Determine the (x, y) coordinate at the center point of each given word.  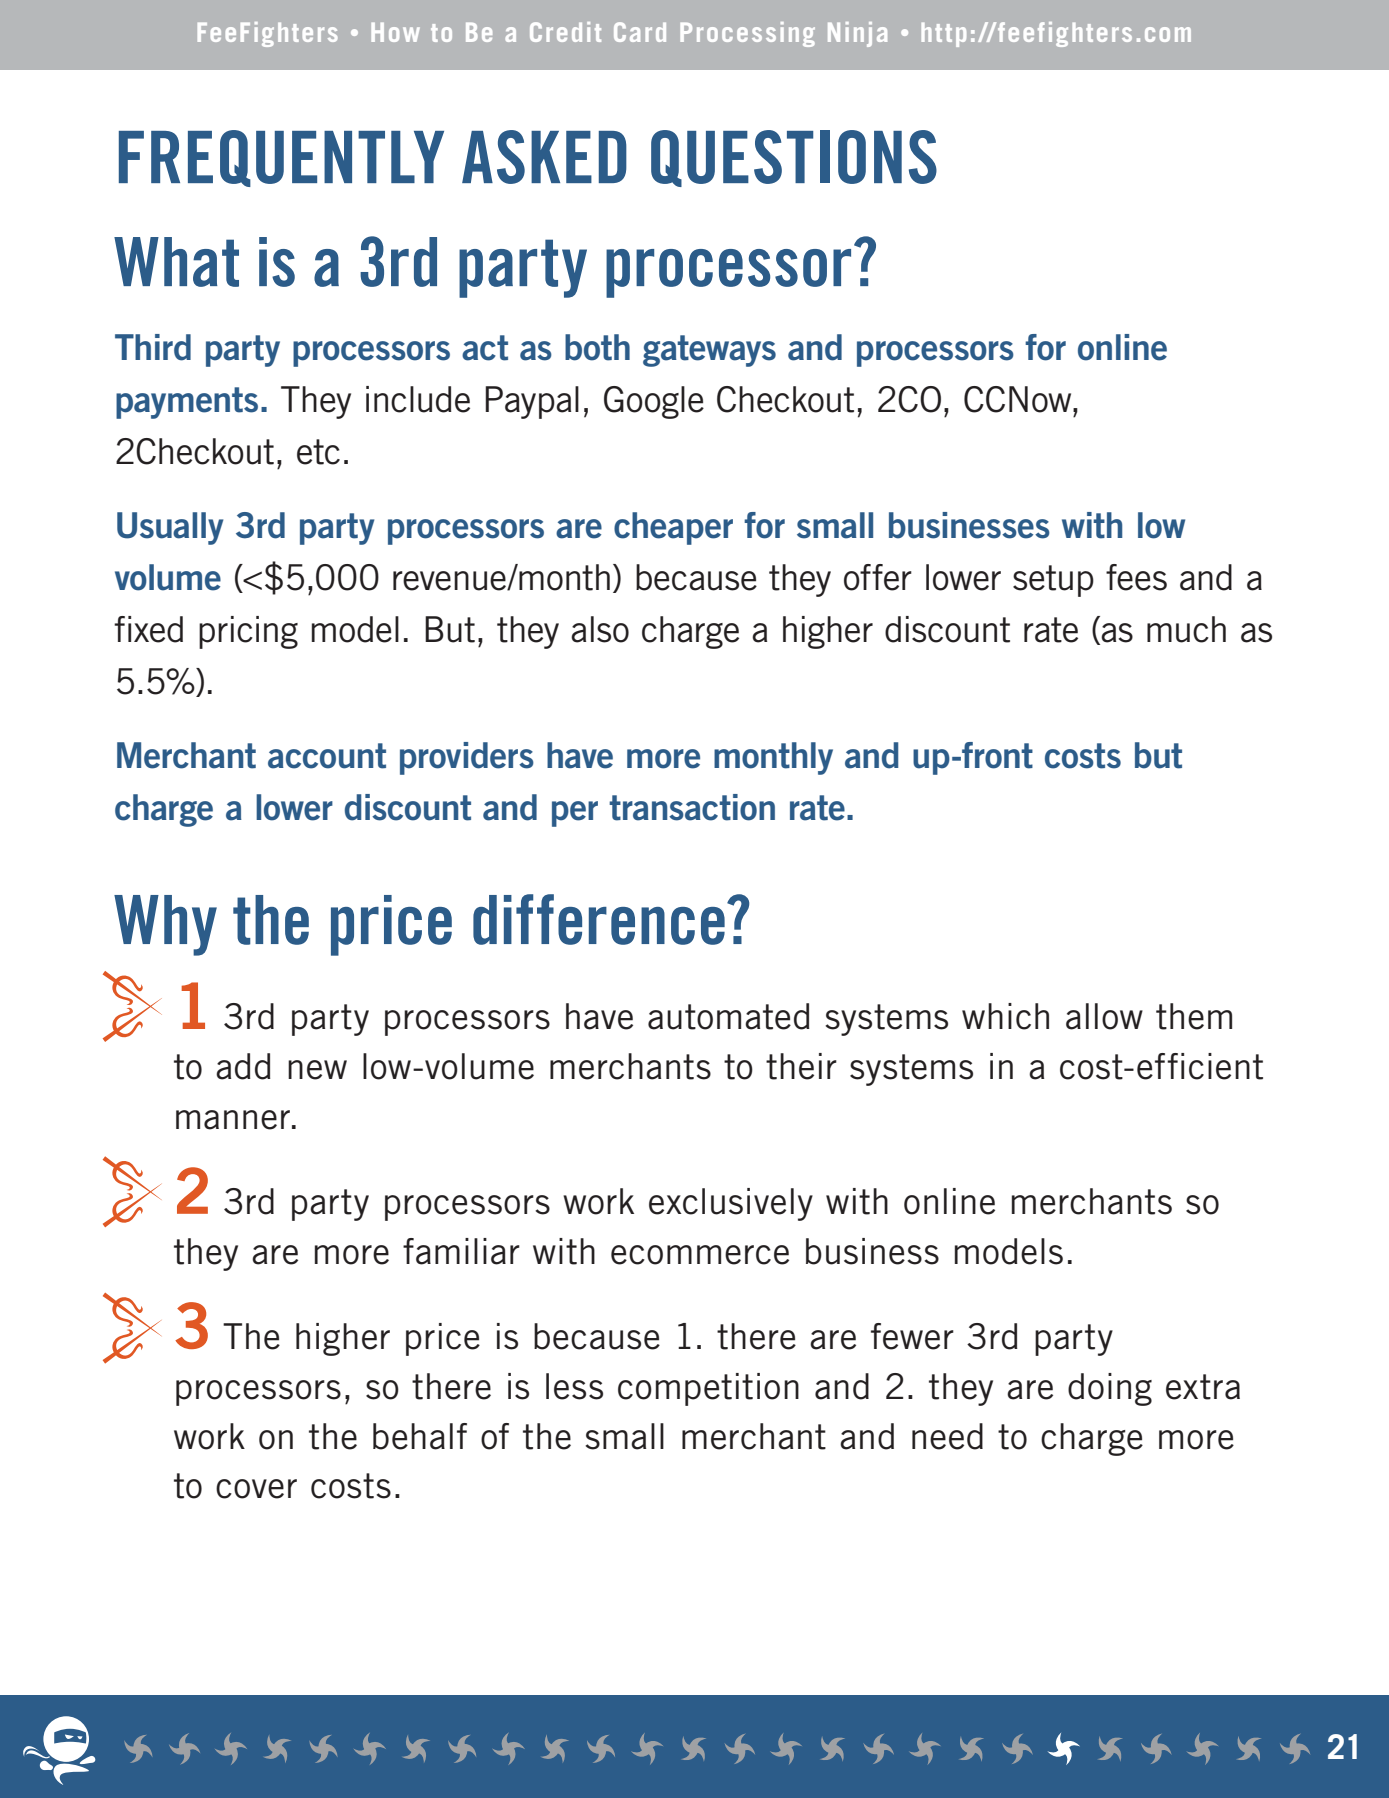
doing (1110, 1389)
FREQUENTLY (281, 158)
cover (256, 1489)
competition (708, 1389)
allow (1104, 1016)
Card (640, 32)
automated (729, 1016)
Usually (170, 528)
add (243, 1066)
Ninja (857, 34)
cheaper (673, 528)
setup (1053, 581)
